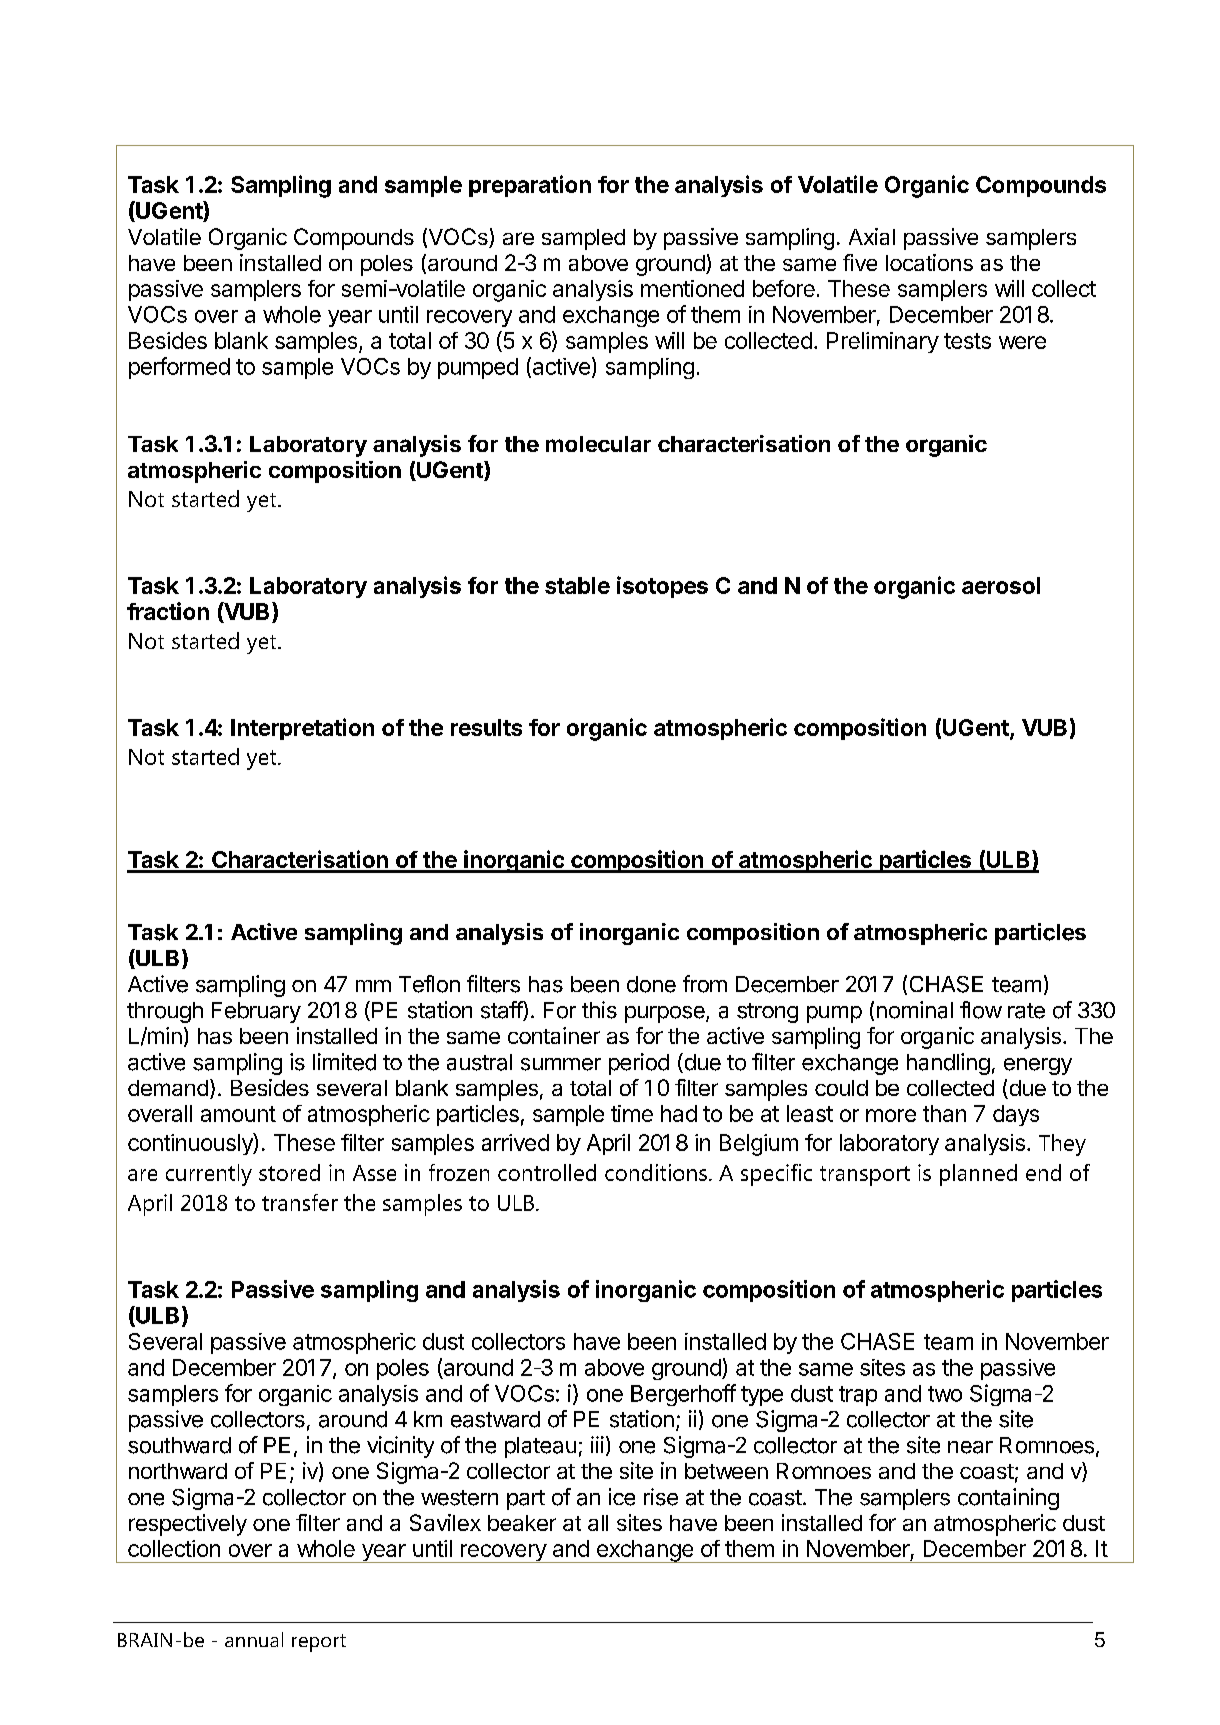 This image has height=1725, width=1220. What do you see at coordinates (254, 1639) in the image?
I see `annual` at bounding box center [254, 1639].
